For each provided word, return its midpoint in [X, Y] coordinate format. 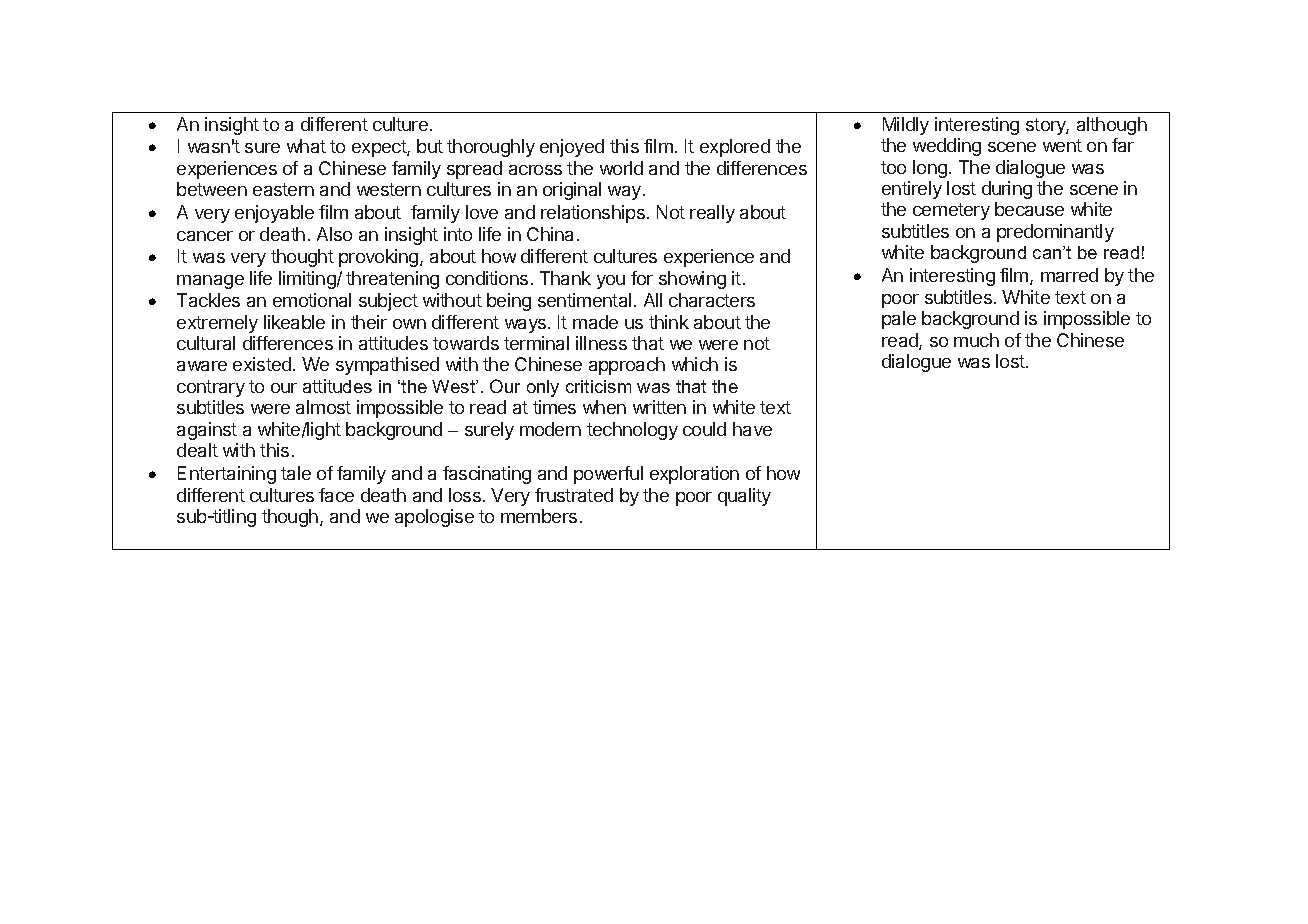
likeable [294, 322]
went [1062, 145]
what [306, 146]
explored [735, 148]
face [336, 495]
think [669, 322]
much [976, 340]
